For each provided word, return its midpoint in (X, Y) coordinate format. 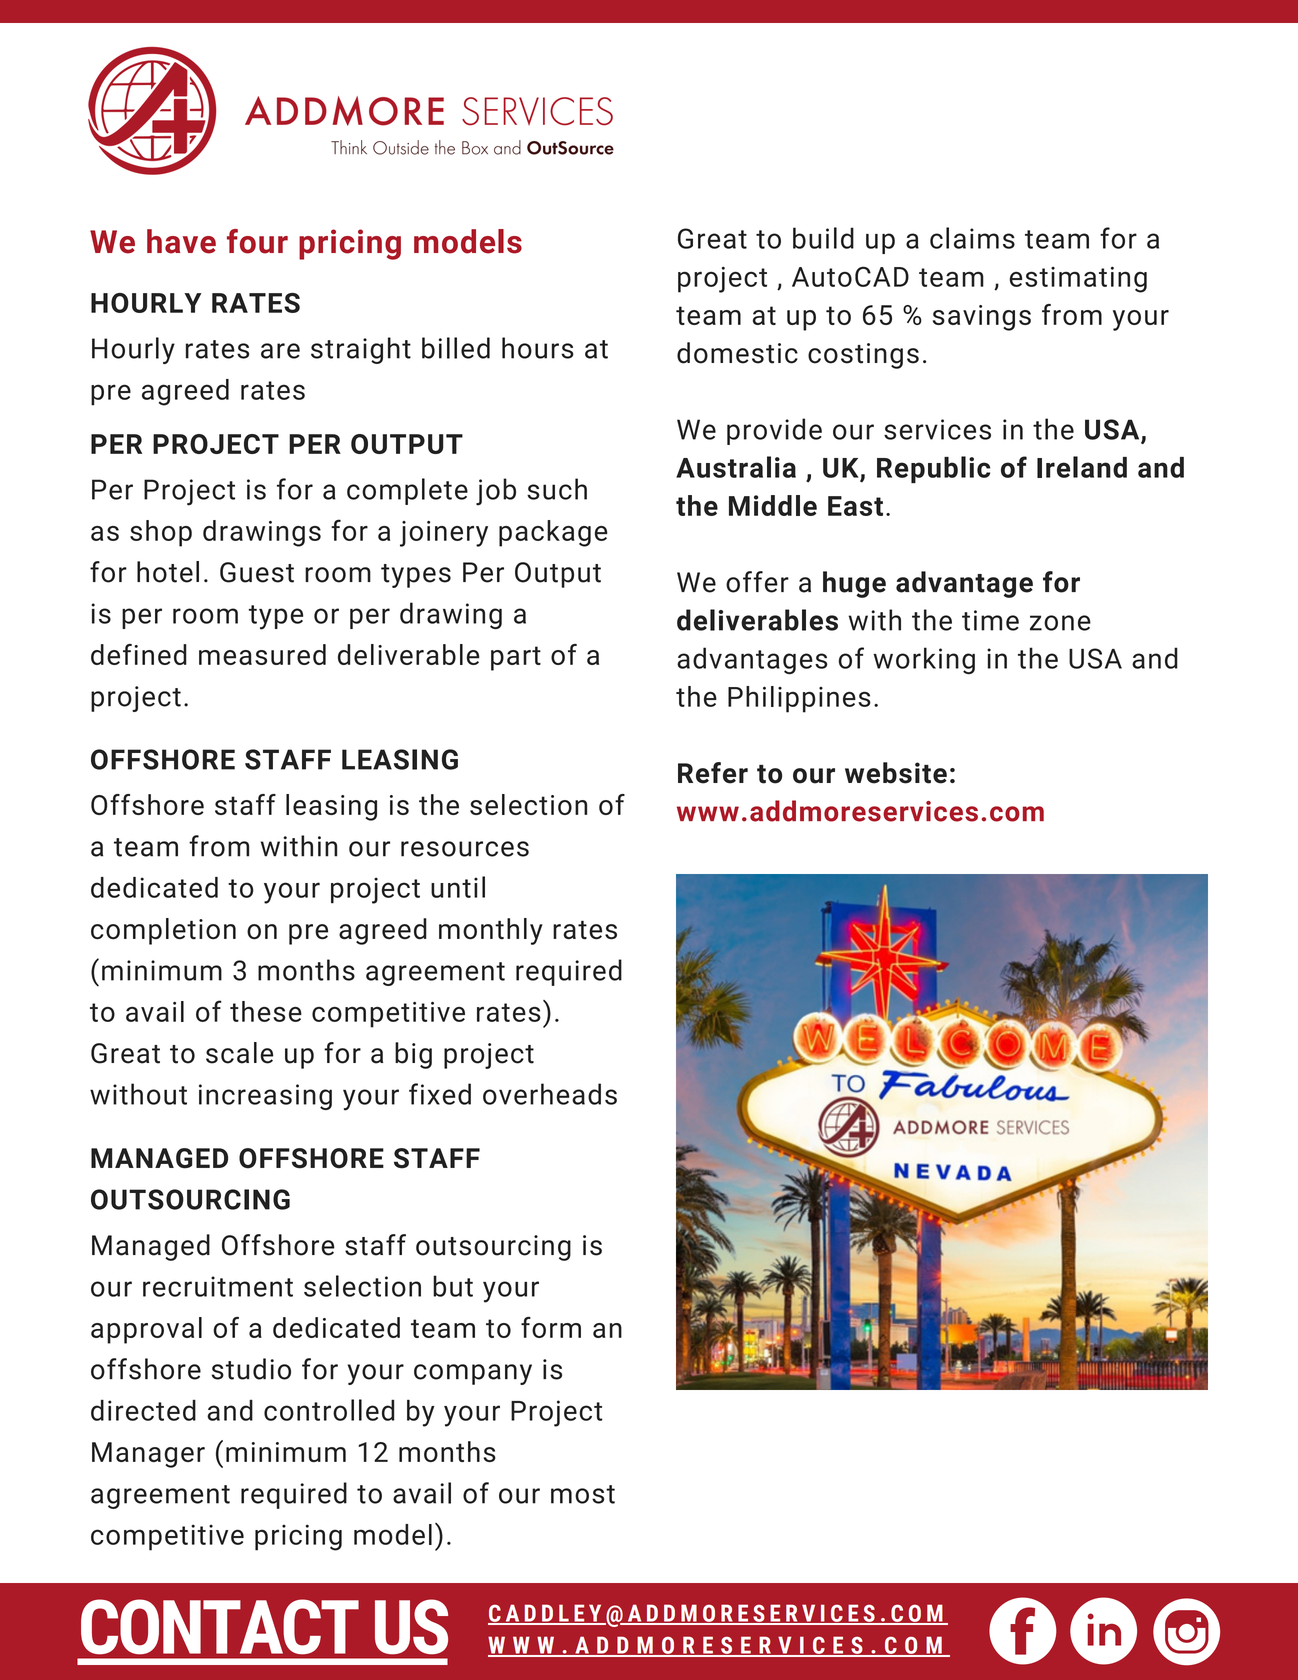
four (257, 241)
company (473, 1374)
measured (262, 654)
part (516, 658)
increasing (265, 1097)
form (551, 1327)
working (924, 661)
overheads (550, 1094)
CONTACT (220, 1627)
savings (982, 318)
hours (538, 348)
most (583, 1494)
